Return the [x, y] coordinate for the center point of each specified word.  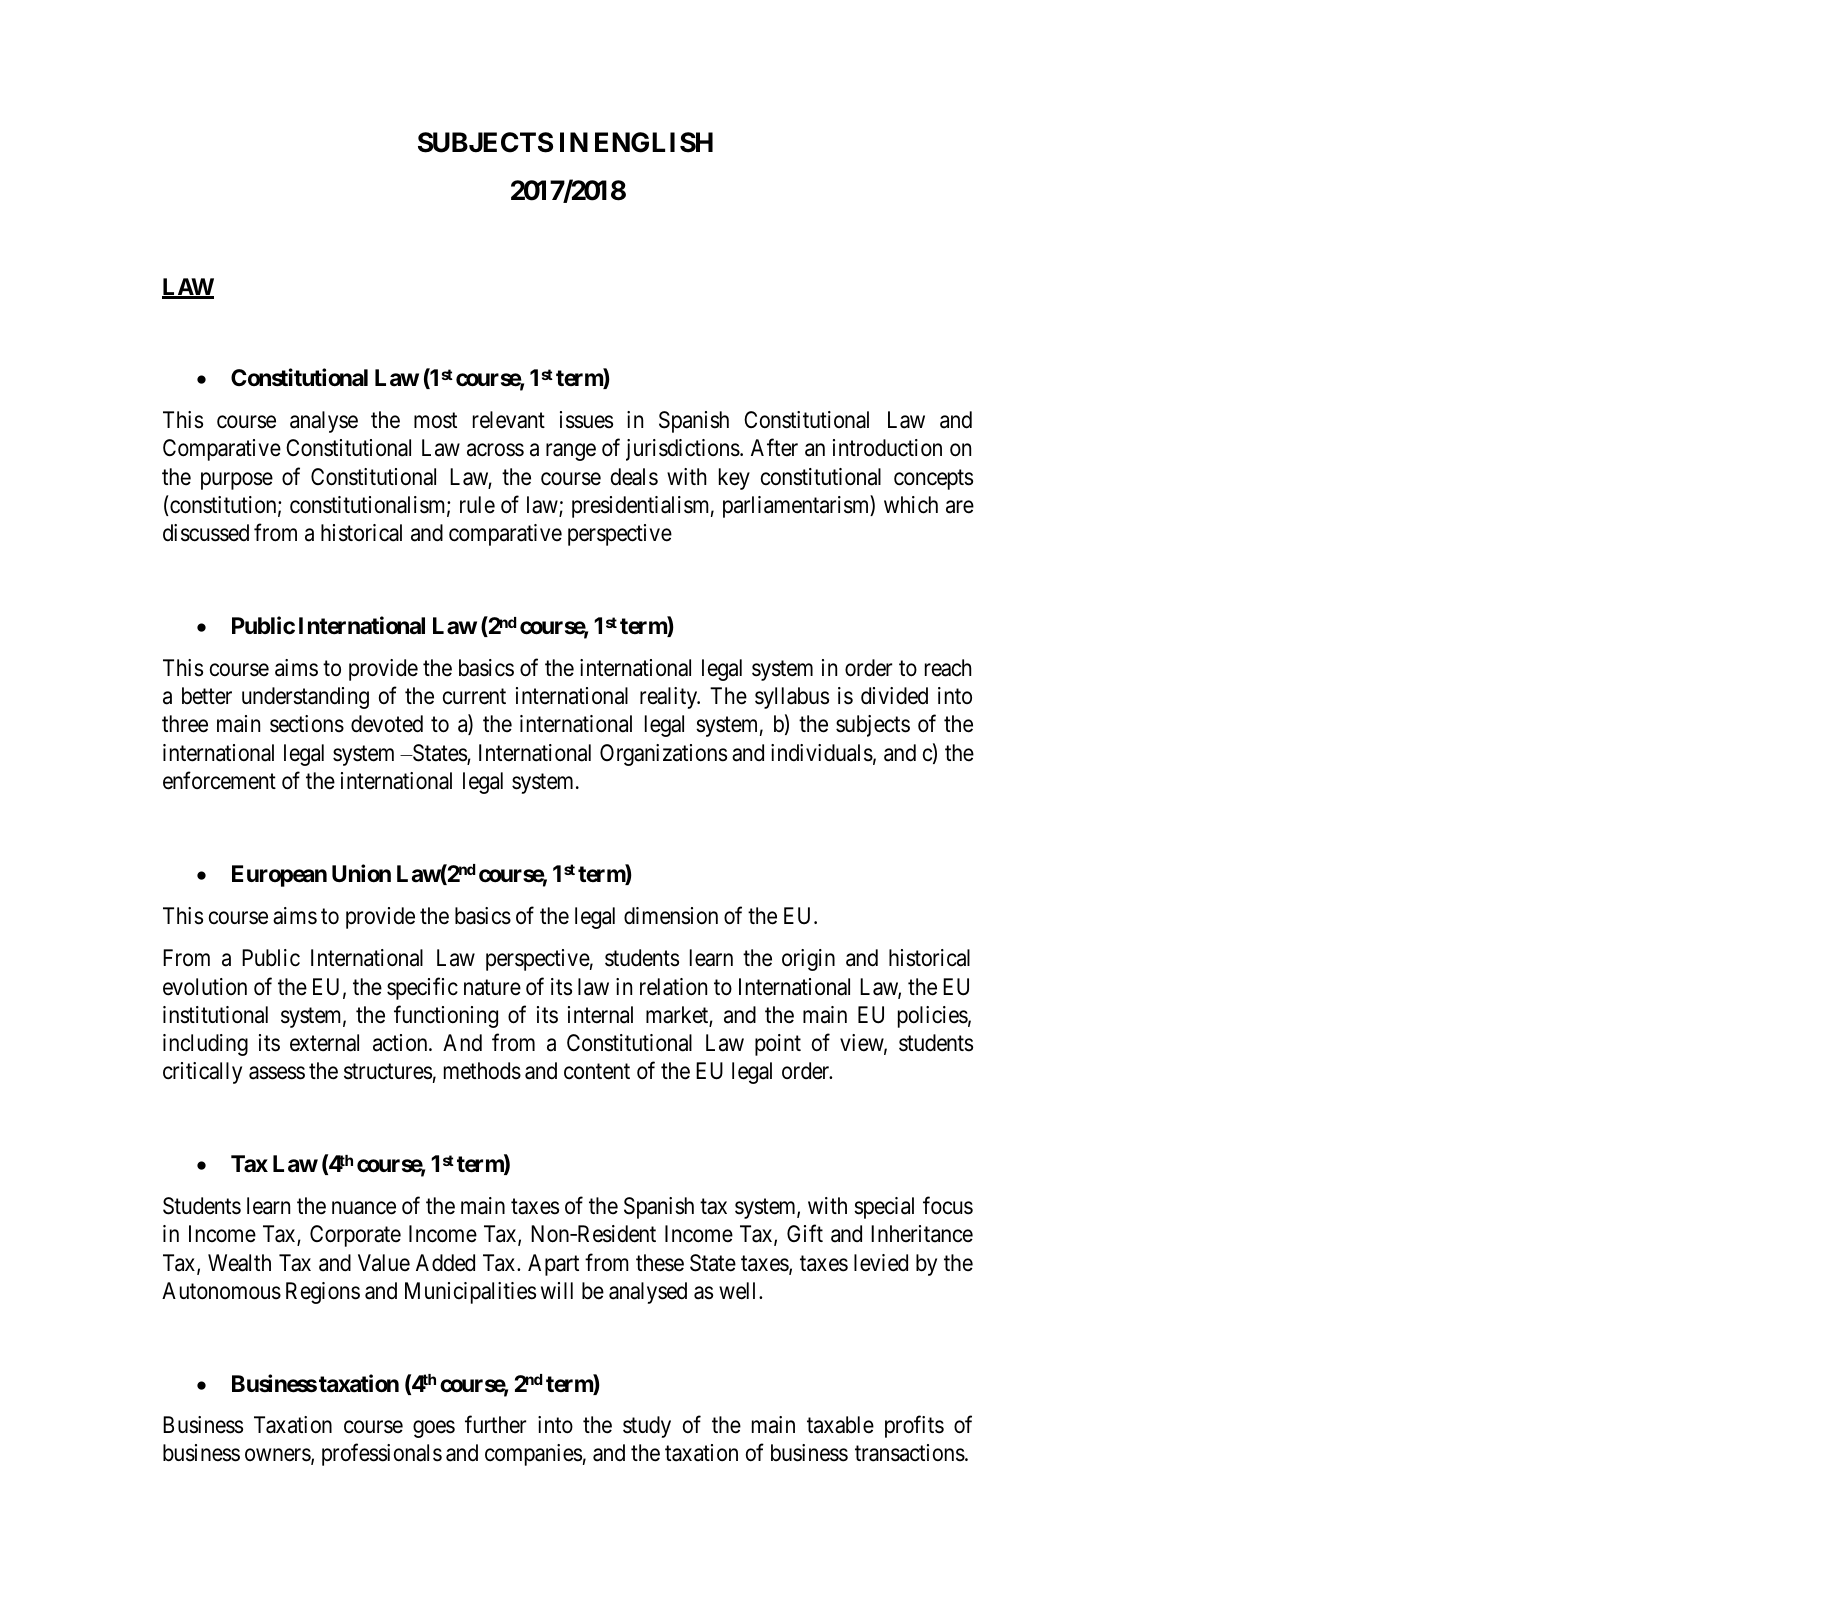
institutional [215, 1015]
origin [808, 960]
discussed [206, 533]
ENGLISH [654, 142]
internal [600, 1015]
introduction [887, 448]
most [435, 421]
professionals [382, 1455]
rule [477, 504]
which [911, 505]
